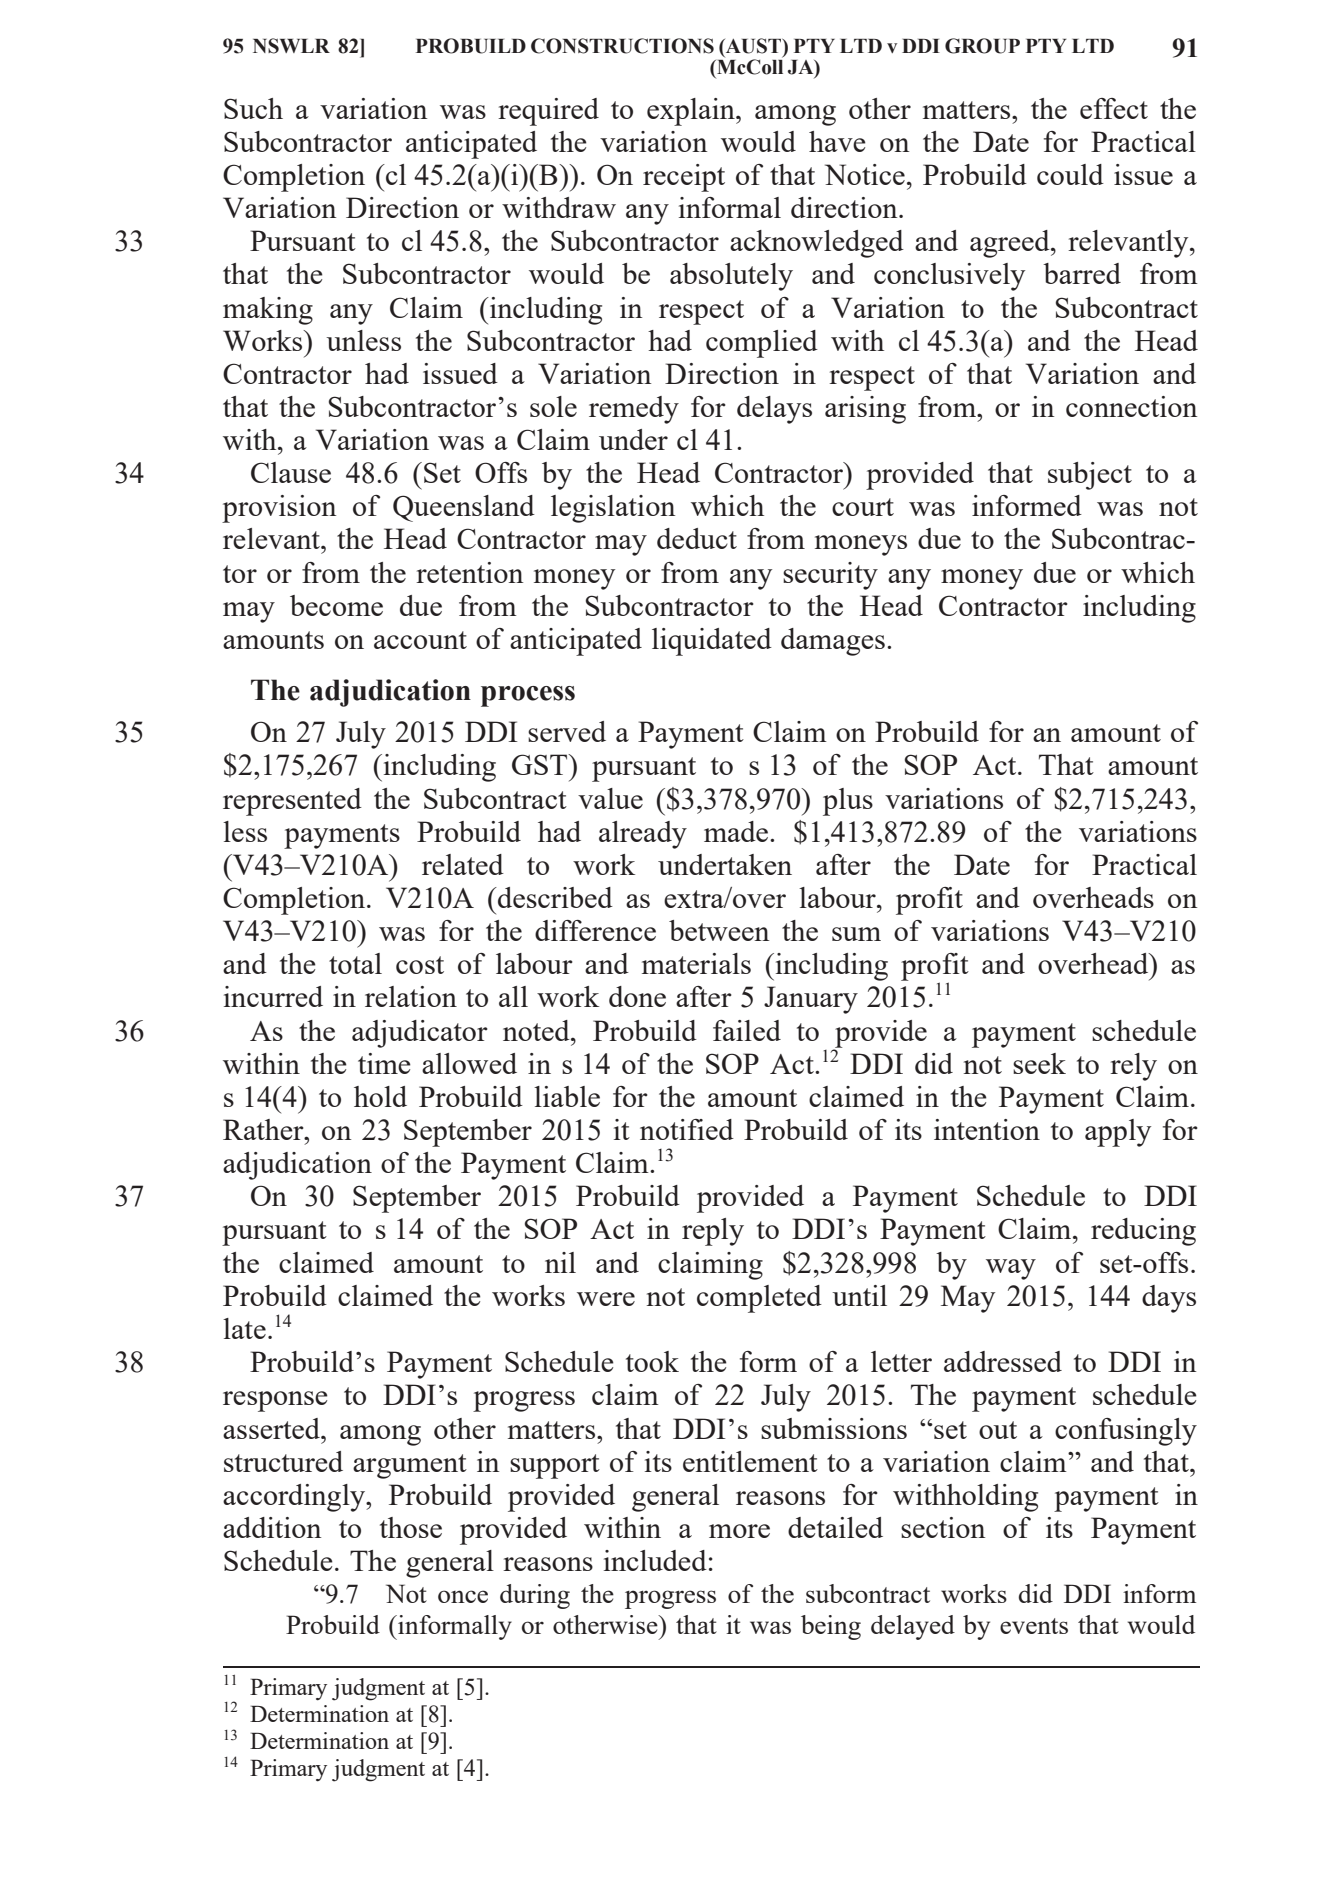 The width and height of the screenshot is (1327, 1877). I want to click on seek, so click(1039, 1063).
